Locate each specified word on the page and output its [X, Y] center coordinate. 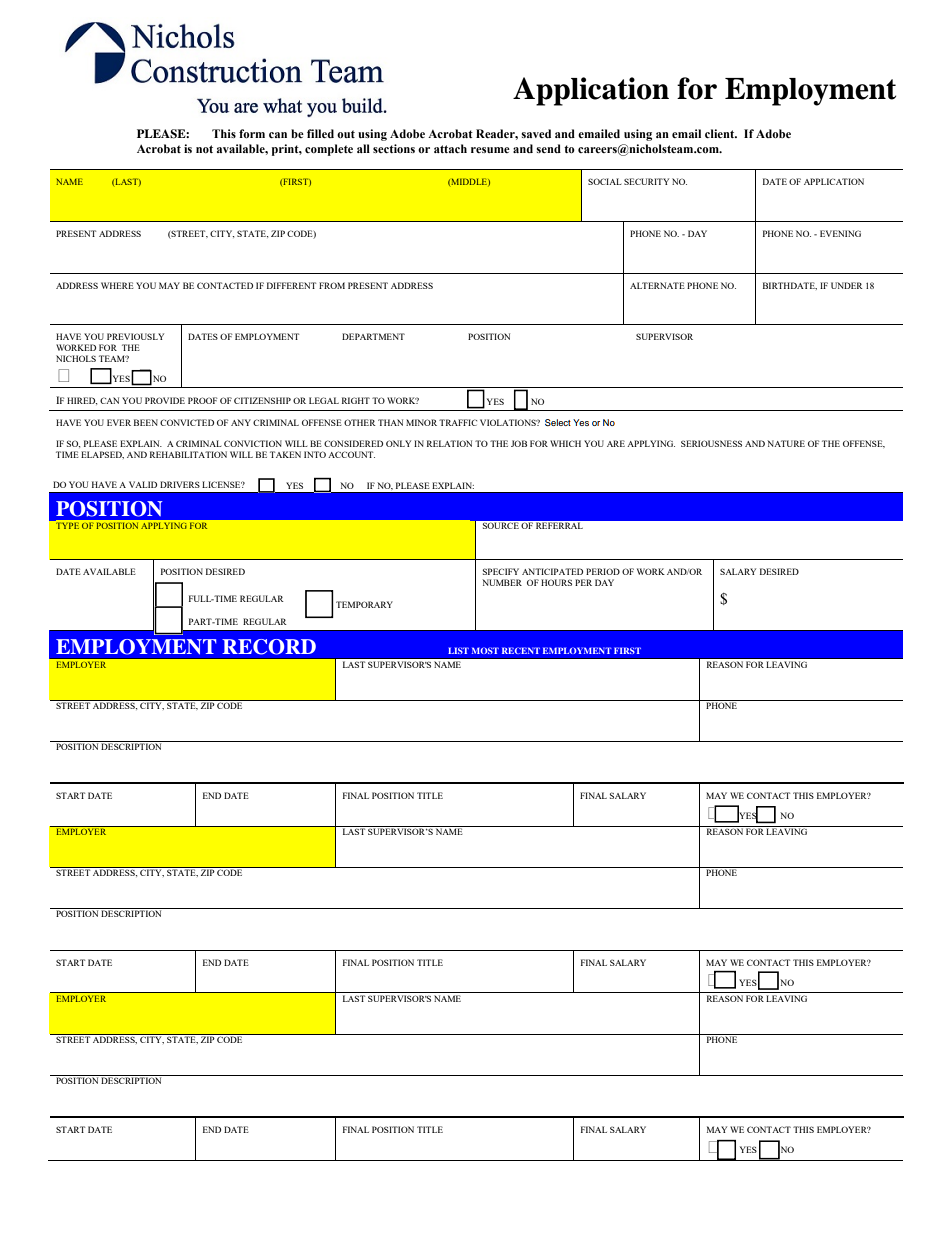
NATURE [786, 443]
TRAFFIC [458, 422]
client [721, 133]
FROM [332, 285]
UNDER [847, 285]
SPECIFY [501, 571]
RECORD [269, 647]
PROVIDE [165, 400]
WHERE [117, 285]
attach [450, 148]
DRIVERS [180, 484]
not [204, 149]
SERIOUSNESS [711, 443]
